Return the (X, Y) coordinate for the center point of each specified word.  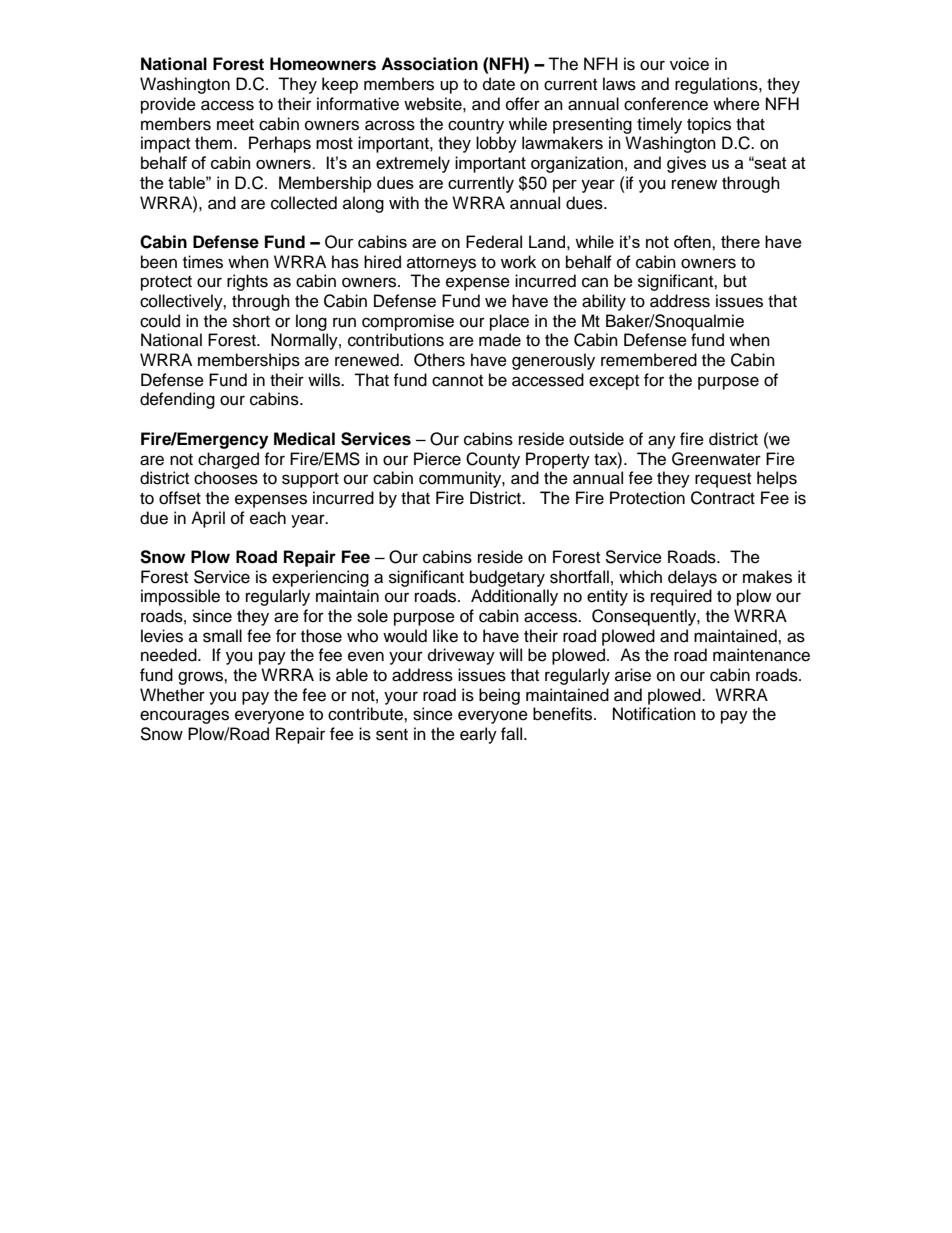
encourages (184, 717)
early (478, 735)
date (499, 84)
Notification (654, 714)
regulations (717, 85)
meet (235, 125)
